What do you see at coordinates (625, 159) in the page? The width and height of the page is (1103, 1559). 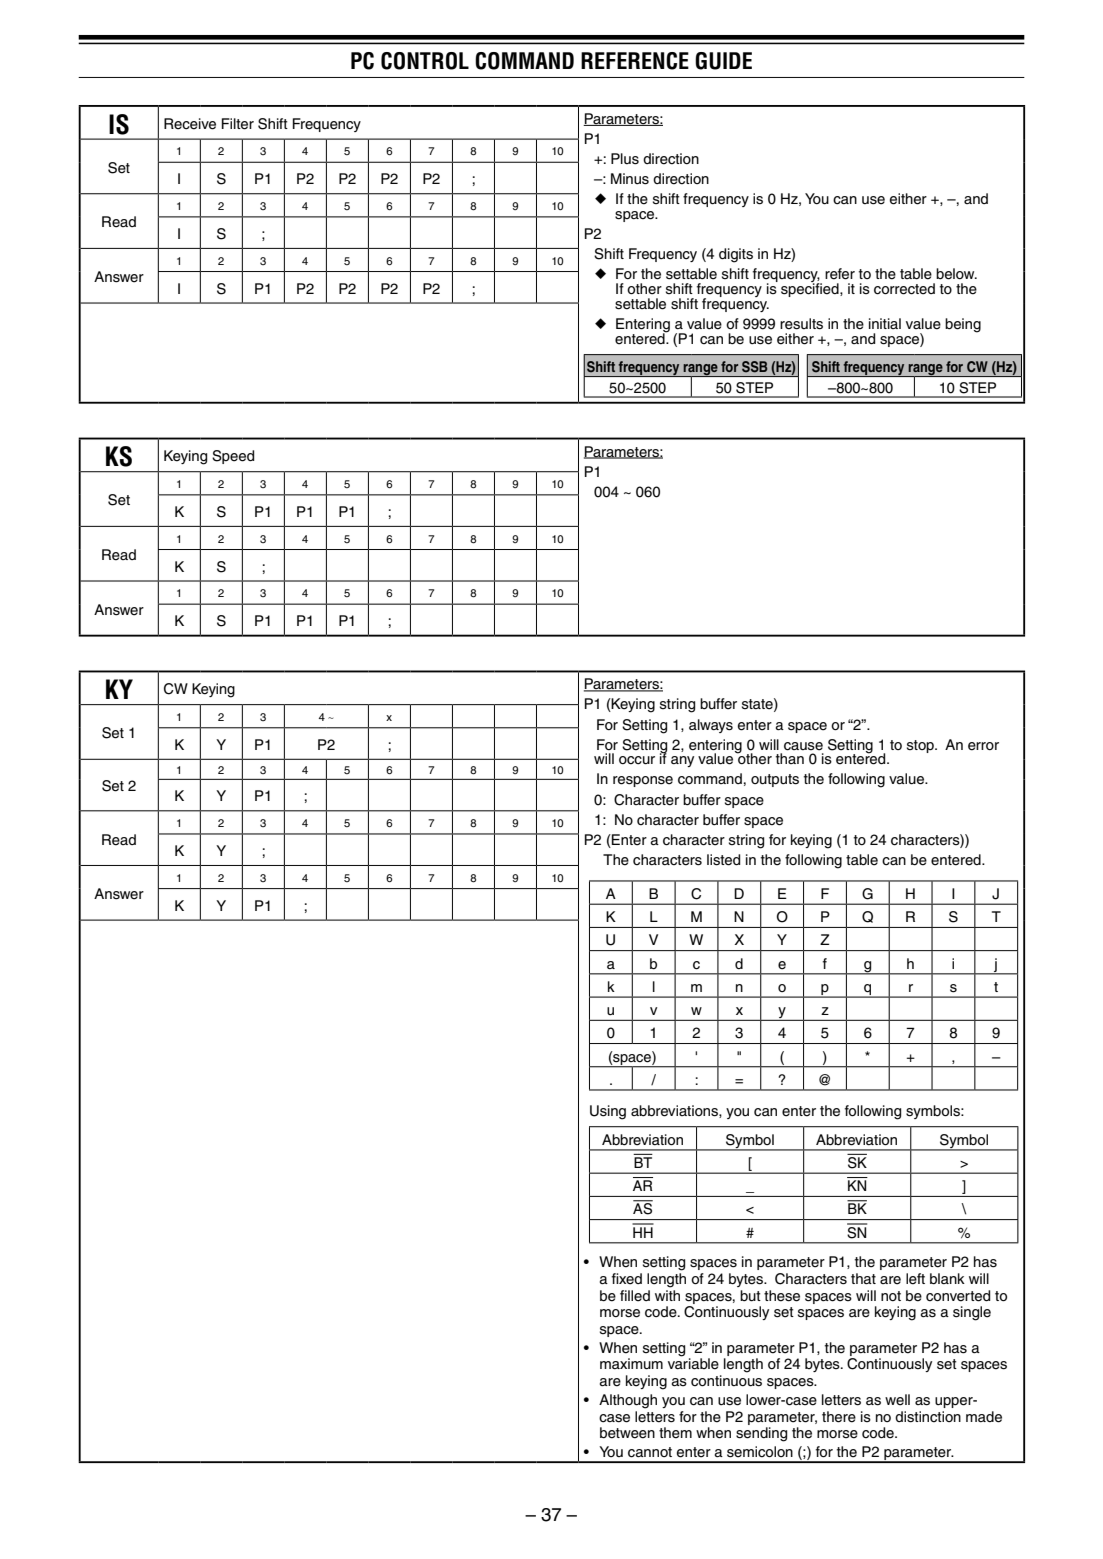 I see `Plus` at bounding box center [625, 159].
